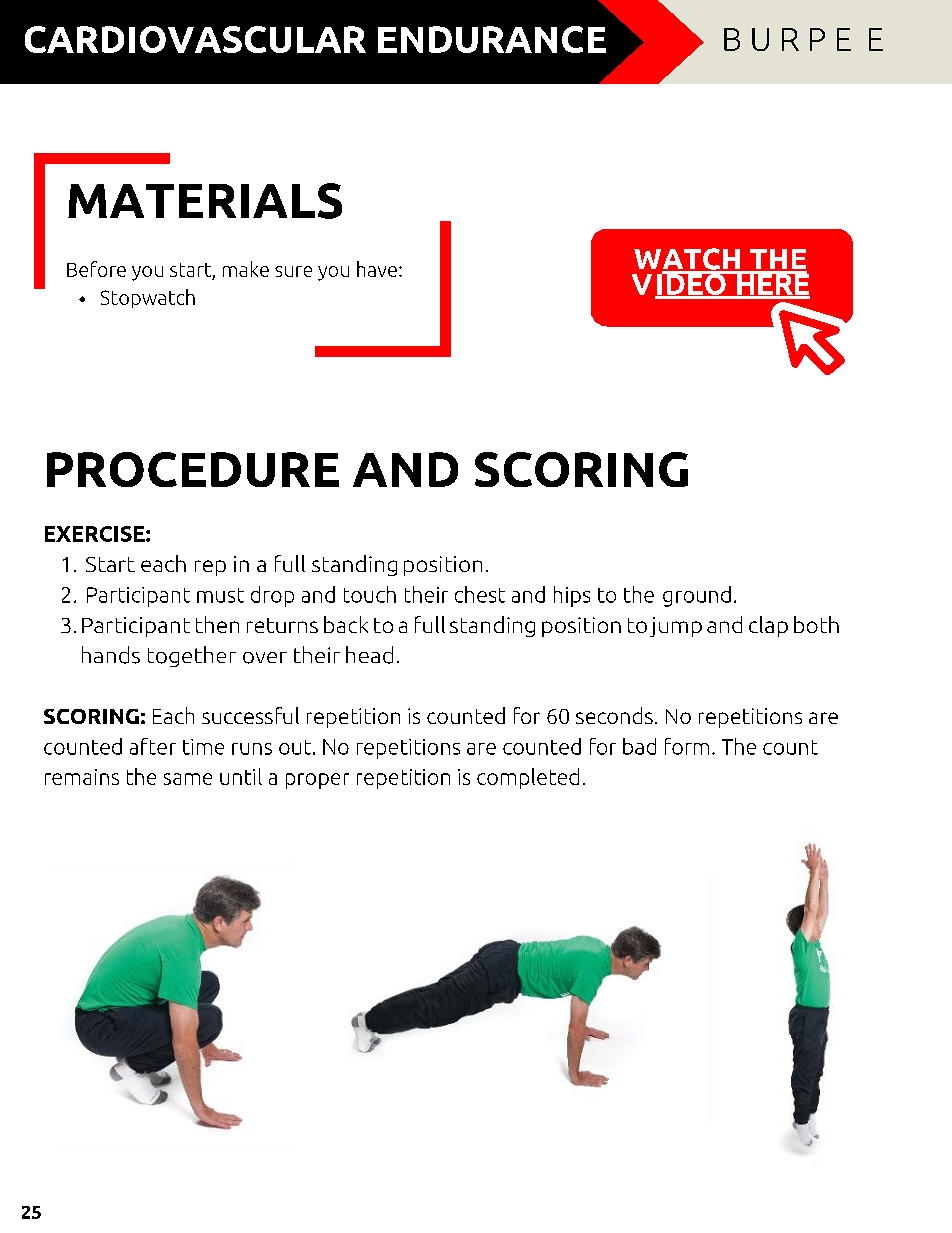  Describe the element at coordinates (192, 656) in the document. I see `together` at that location.
